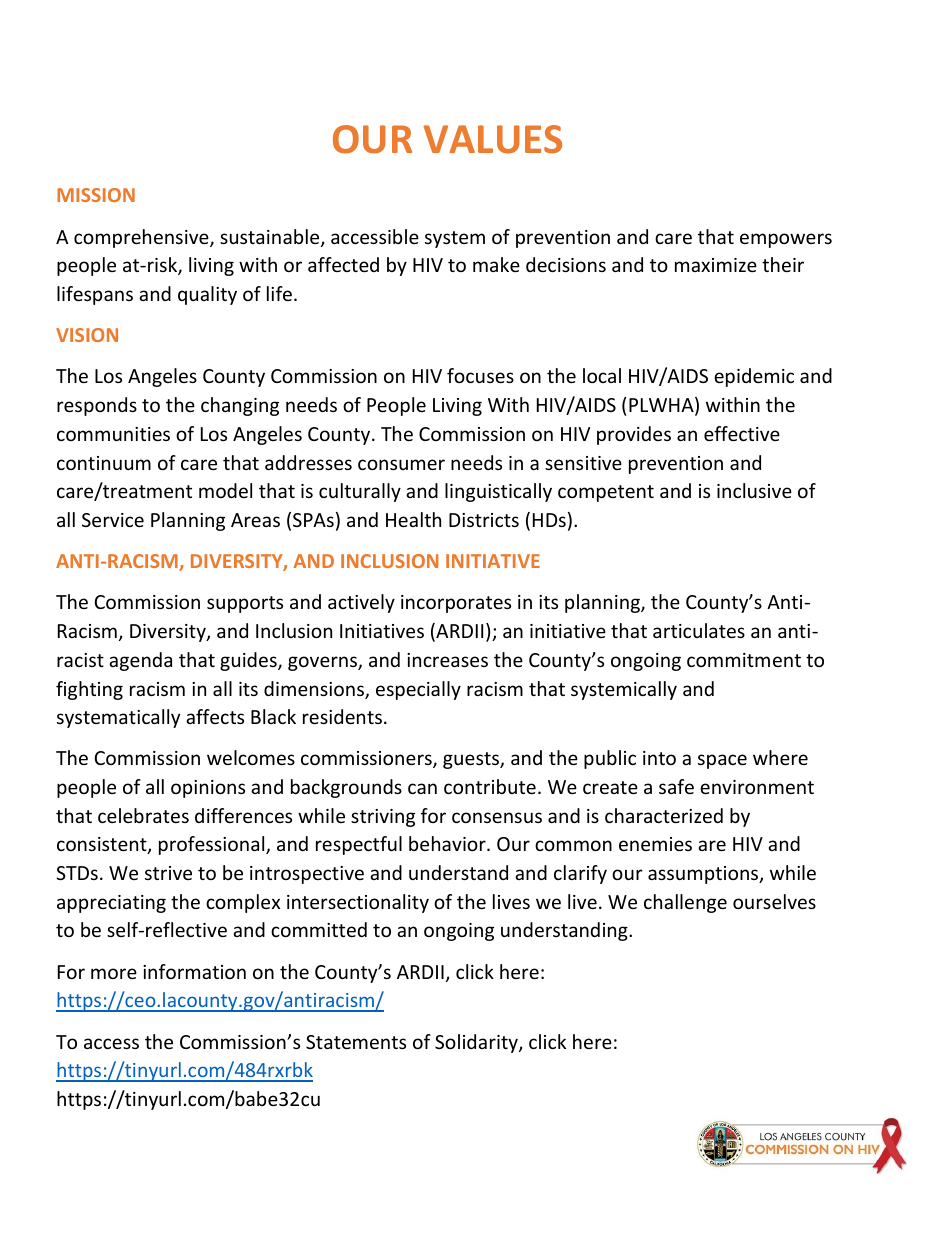 This screenshot has height=1233, width=952. I want to click on incorporates, so click(456, 604).
